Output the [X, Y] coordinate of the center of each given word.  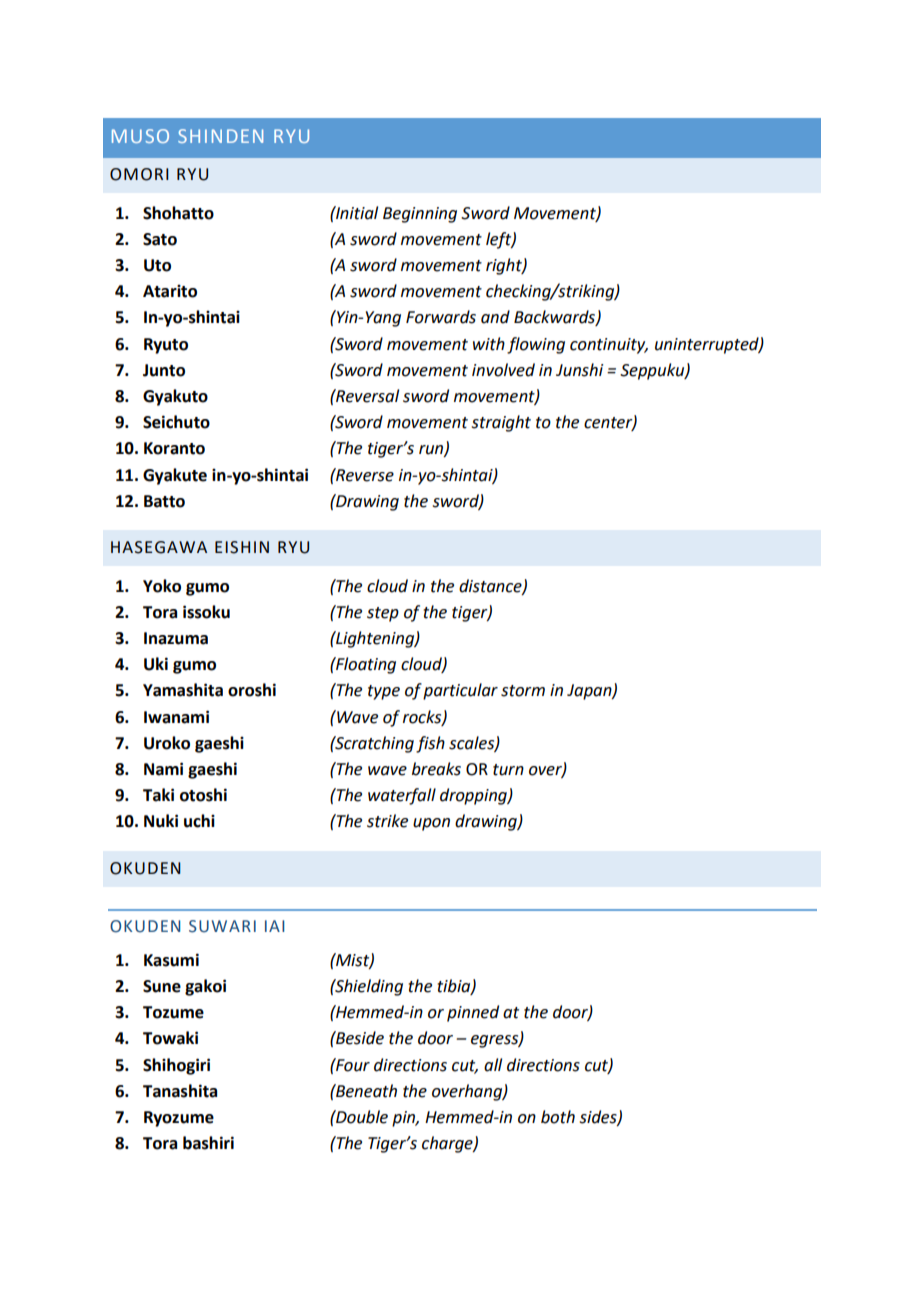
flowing [536, 345]
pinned [473, 1013]
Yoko [162, 586]
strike [387, 821]
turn [508, 770]
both [558, 1117]
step [383, 614]
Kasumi [171, 960]
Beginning [420, 215]
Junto [164, 370]
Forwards [441, 317]
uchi [199, 821]
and [495, 317]
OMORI [139, 174]
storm [523, 691]
